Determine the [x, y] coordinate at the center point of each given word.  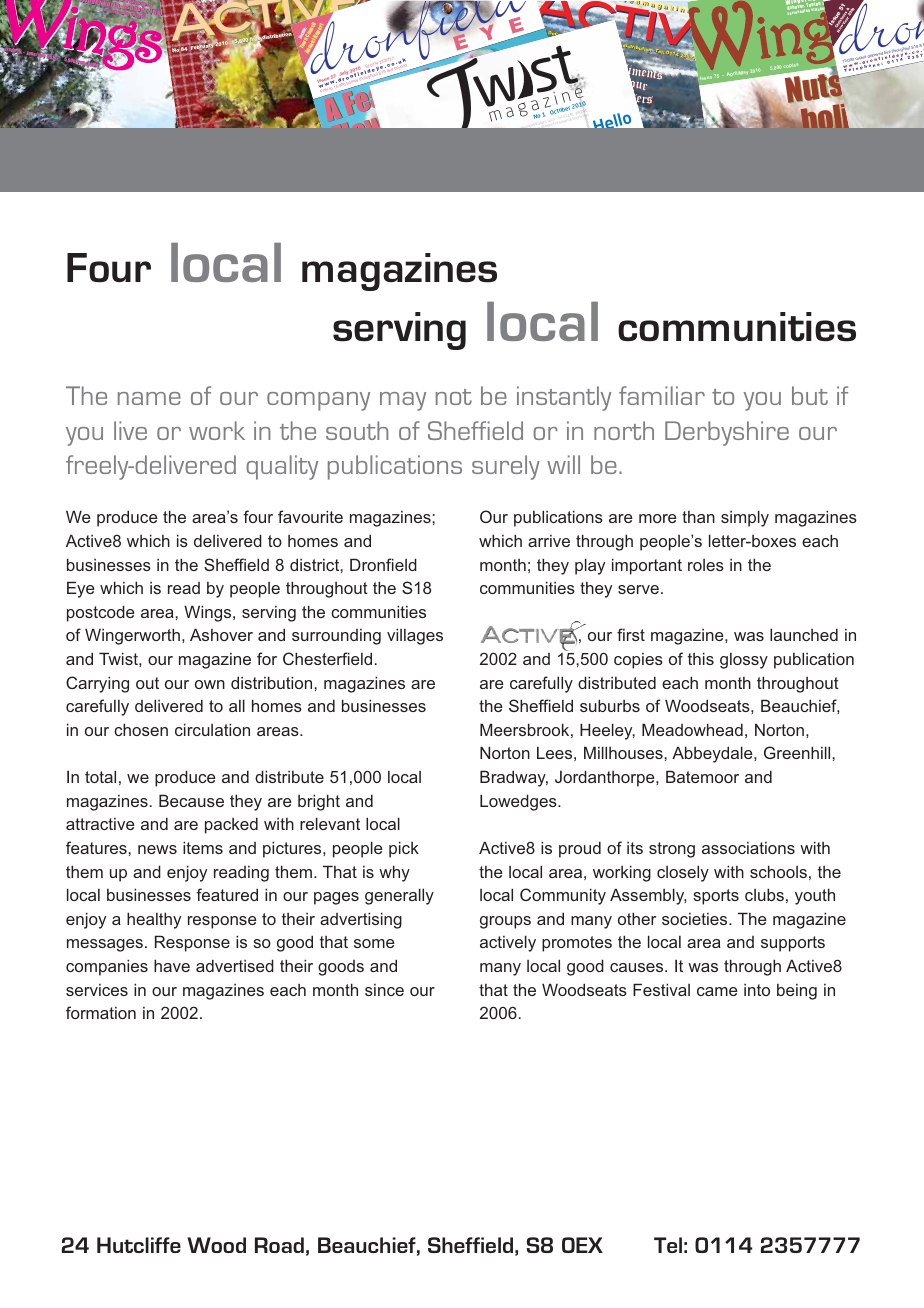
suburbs [610, 705]
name [149, 398]
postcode [101, 613]
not [454, 397]
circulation [212, 729]
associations [748, 848]
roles [706, 565]
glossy [744, 661]
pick [404, 849]
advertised [235, 965]
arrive [549, 541]
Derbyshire [727, 433]
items [203, 847]
